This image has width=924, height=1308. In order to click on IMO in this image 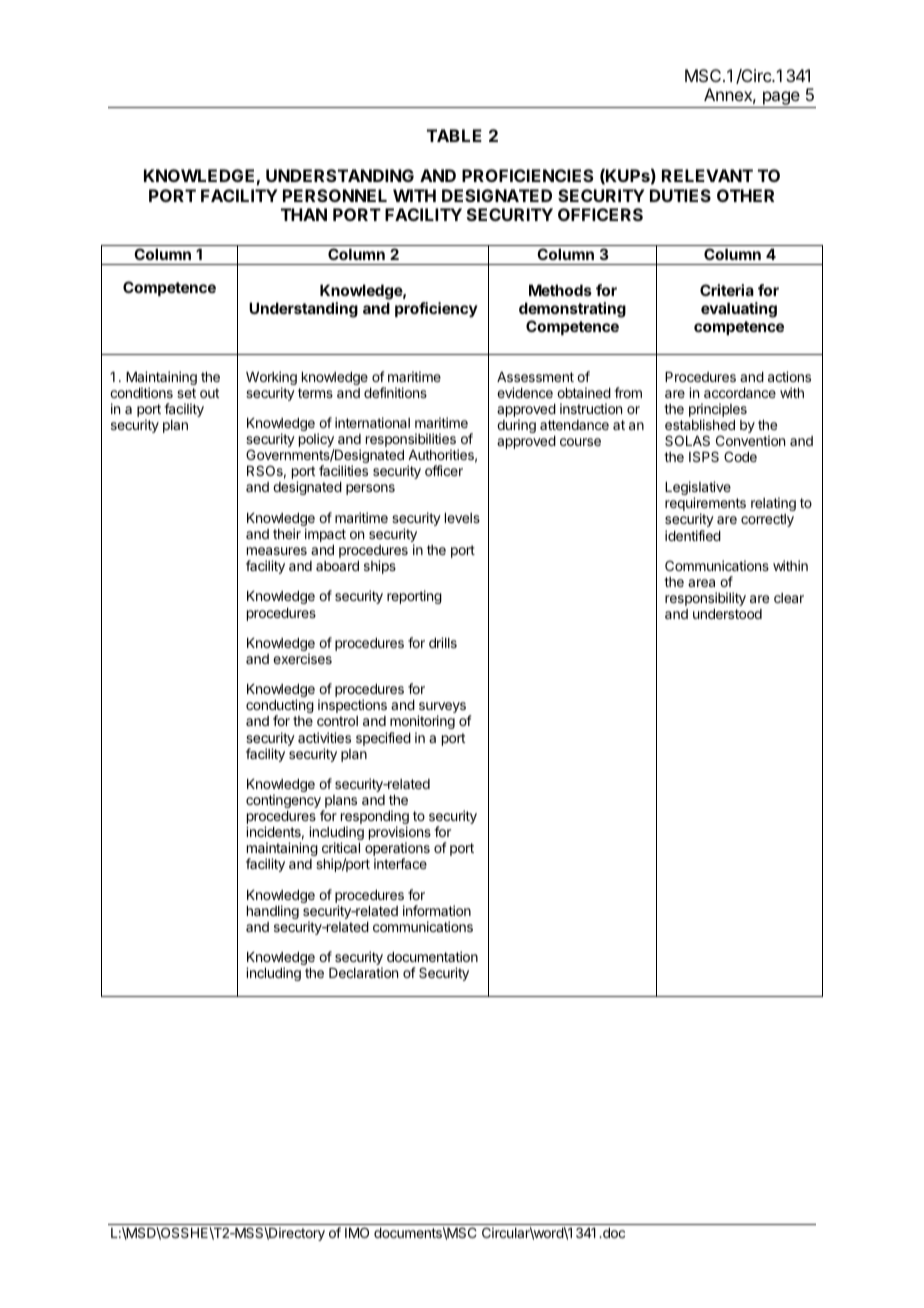, I will do `click(357, 1232)`.
